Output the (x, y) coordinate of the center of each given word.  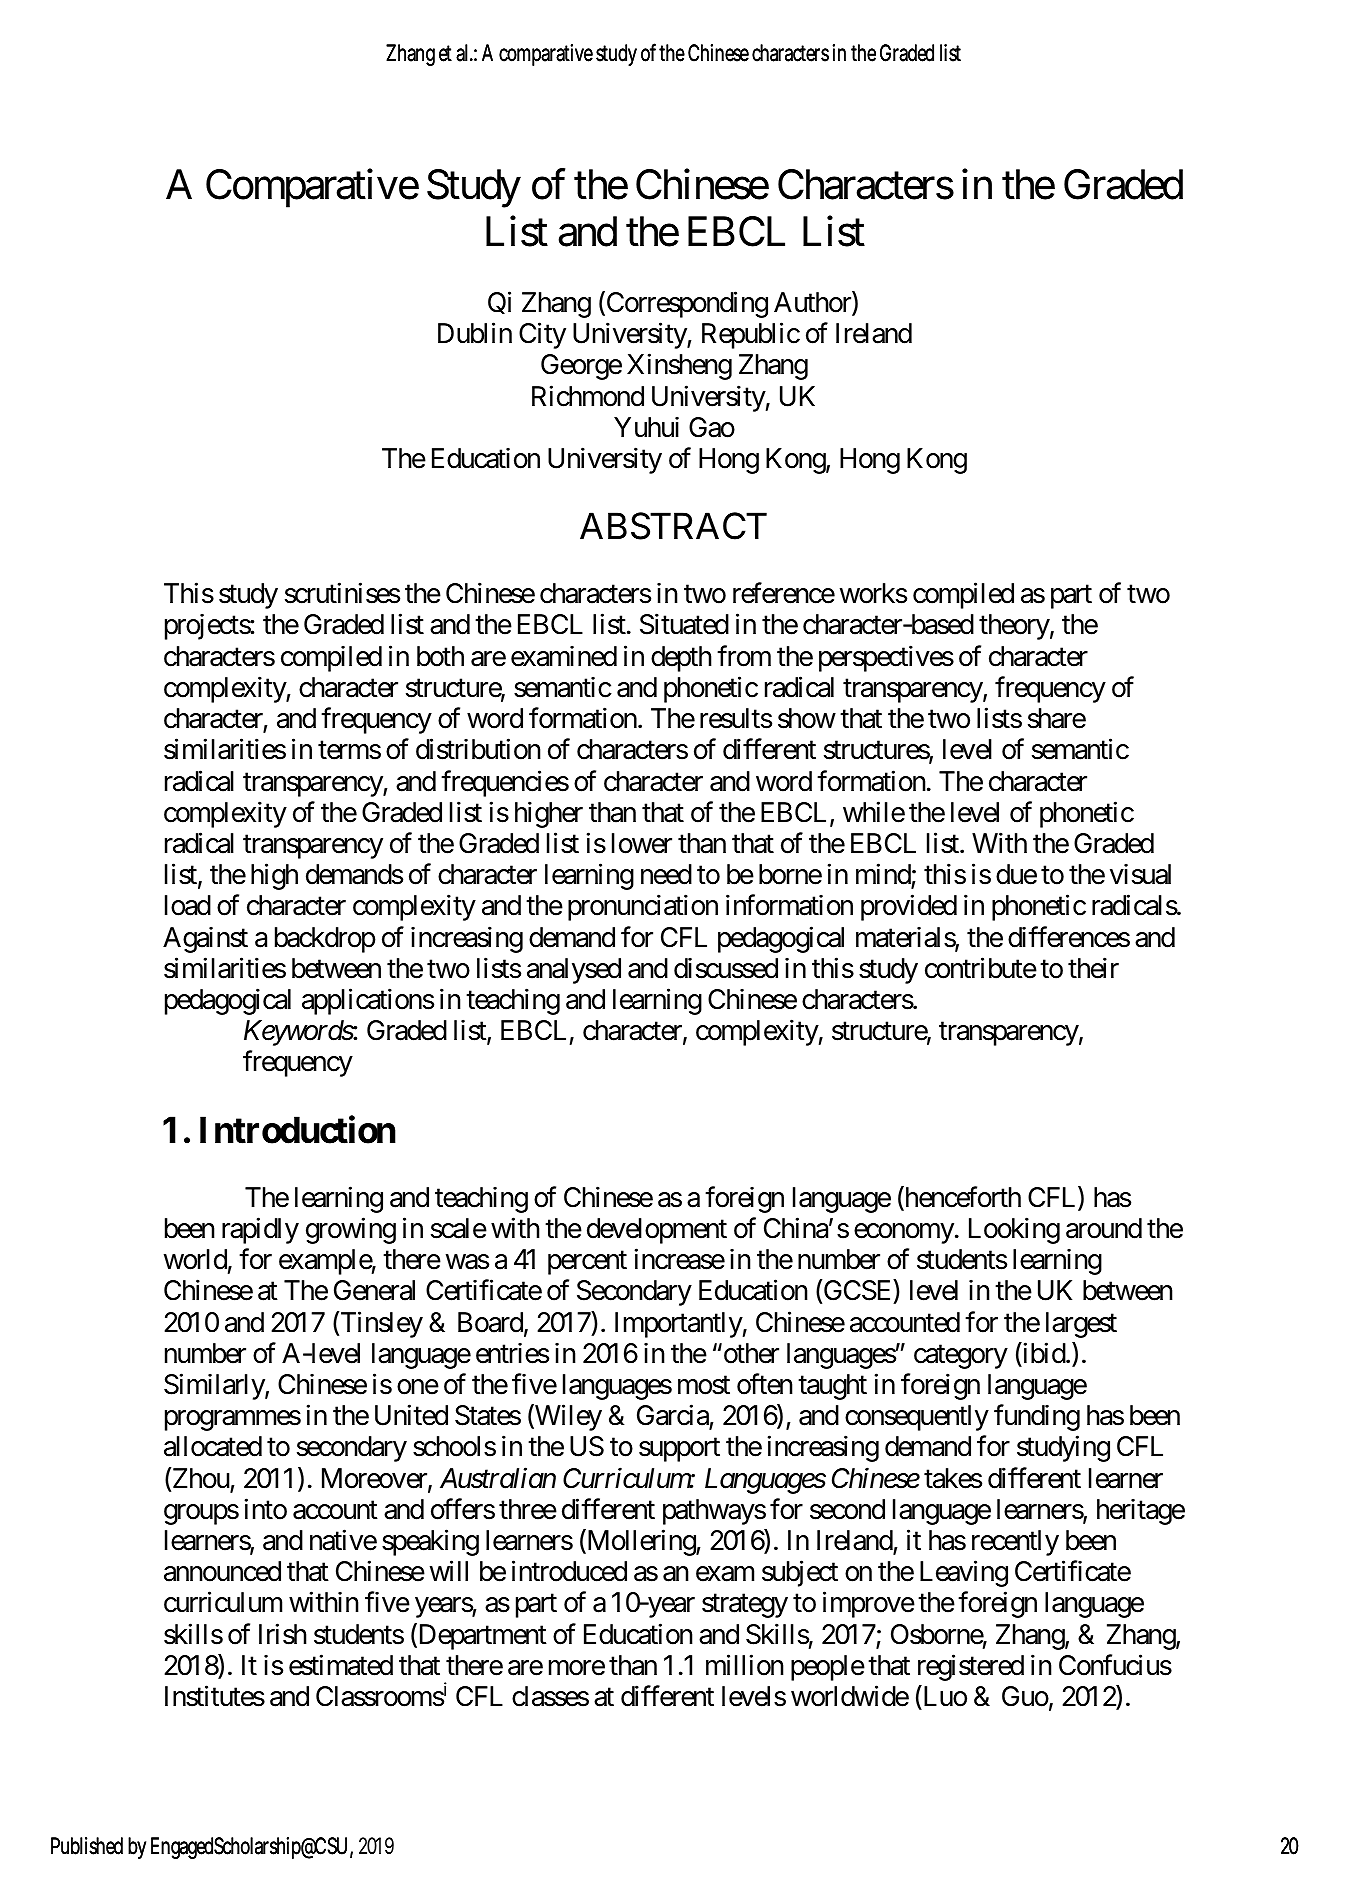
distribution (478, 749)
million (745, 1665)
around (1104, 1228)
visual (1140, 874)
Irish (283, 1634)
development (657, 1231)
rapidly (260, 1230)
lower (642, 843)
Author (813, 303)
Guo (1025, 1696)
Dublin (475, 333)
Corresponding (686, 304)
